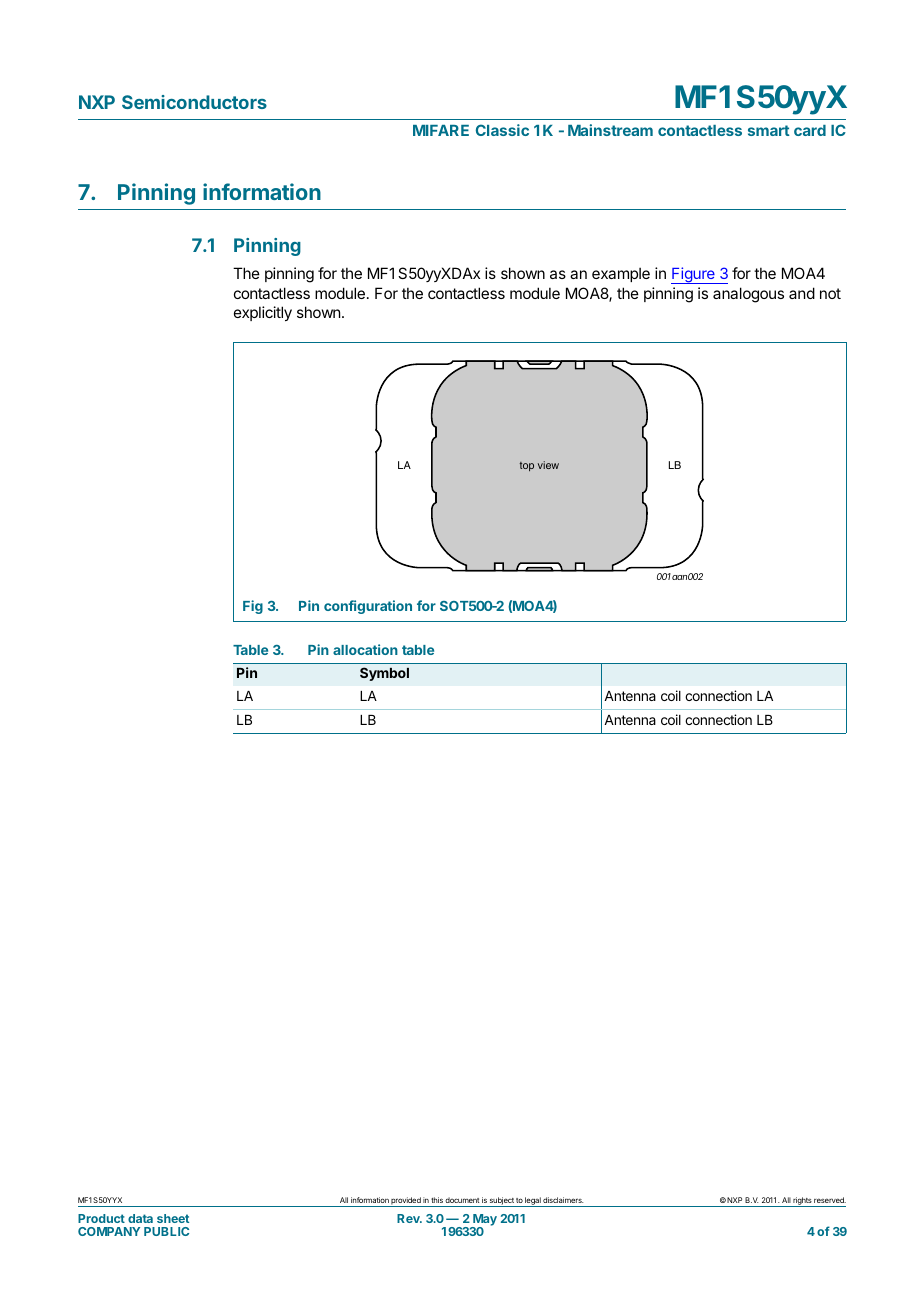 The height and width of the image is (1308, 924). What do you see at coordinates (194, 102) in the image?
I see `Semiconductors` at bounding box center [194, 102].
